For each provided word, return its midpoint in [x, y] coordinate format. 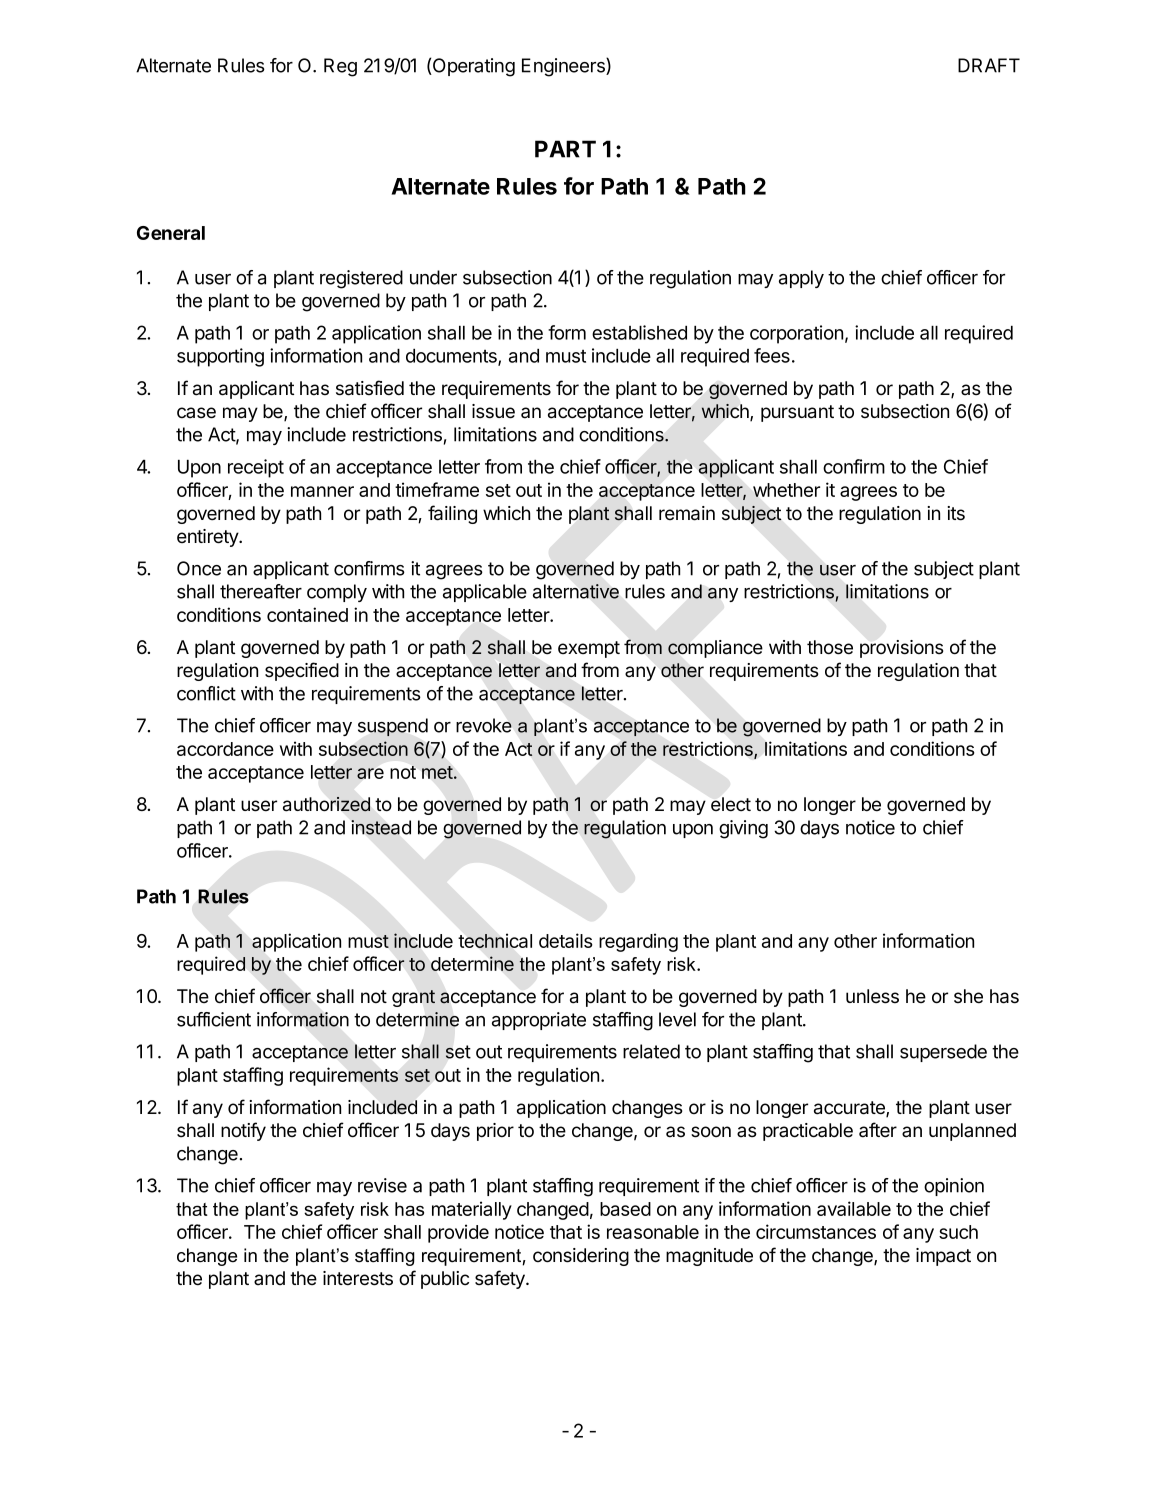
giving [743, 829]
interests [358, 1278]
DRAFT [989, 65]
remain [687, 513]
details [566, 940]
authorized [326, 804]
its [956, 513]
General [171, 233]
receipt [256, 468]
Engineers [564, 67]
